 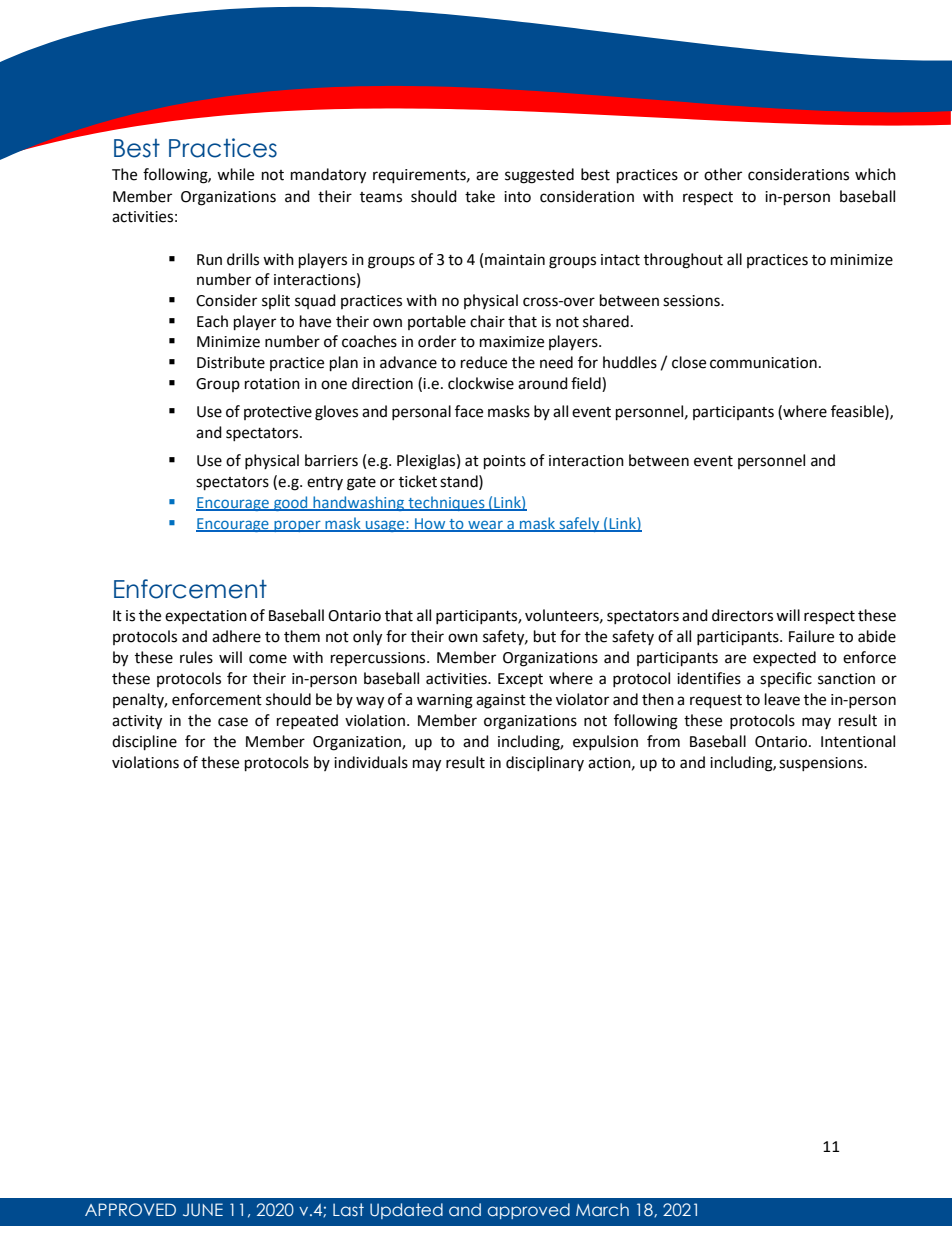 I want to click on March, so click(x=602, y=1209).
